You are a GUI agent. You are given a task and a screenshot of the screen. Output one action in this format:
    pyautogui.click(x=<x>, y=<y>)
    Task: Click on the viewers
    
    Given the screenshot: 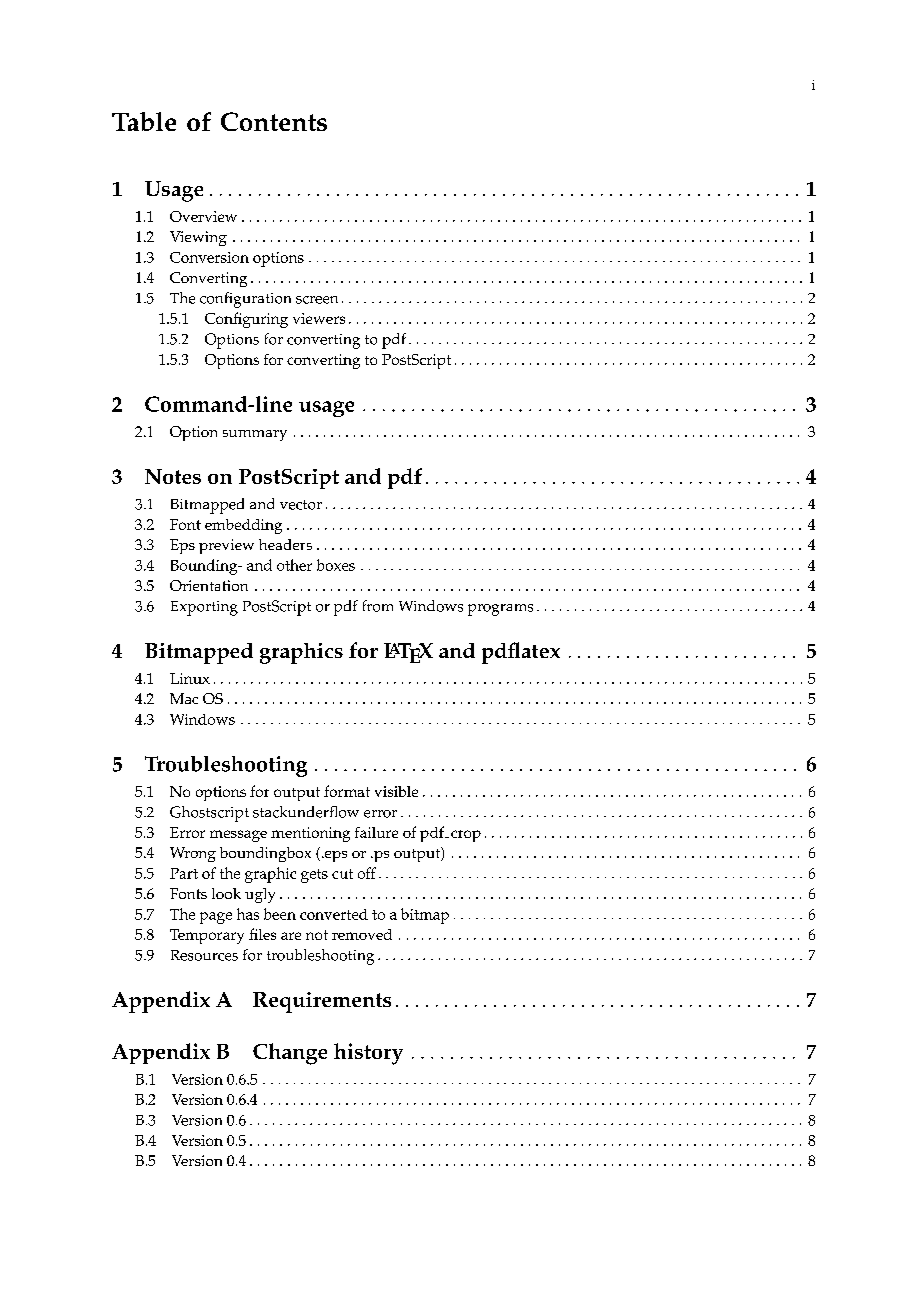 What is the action you would take?
    pyautogui.click(x=319, y=318)
